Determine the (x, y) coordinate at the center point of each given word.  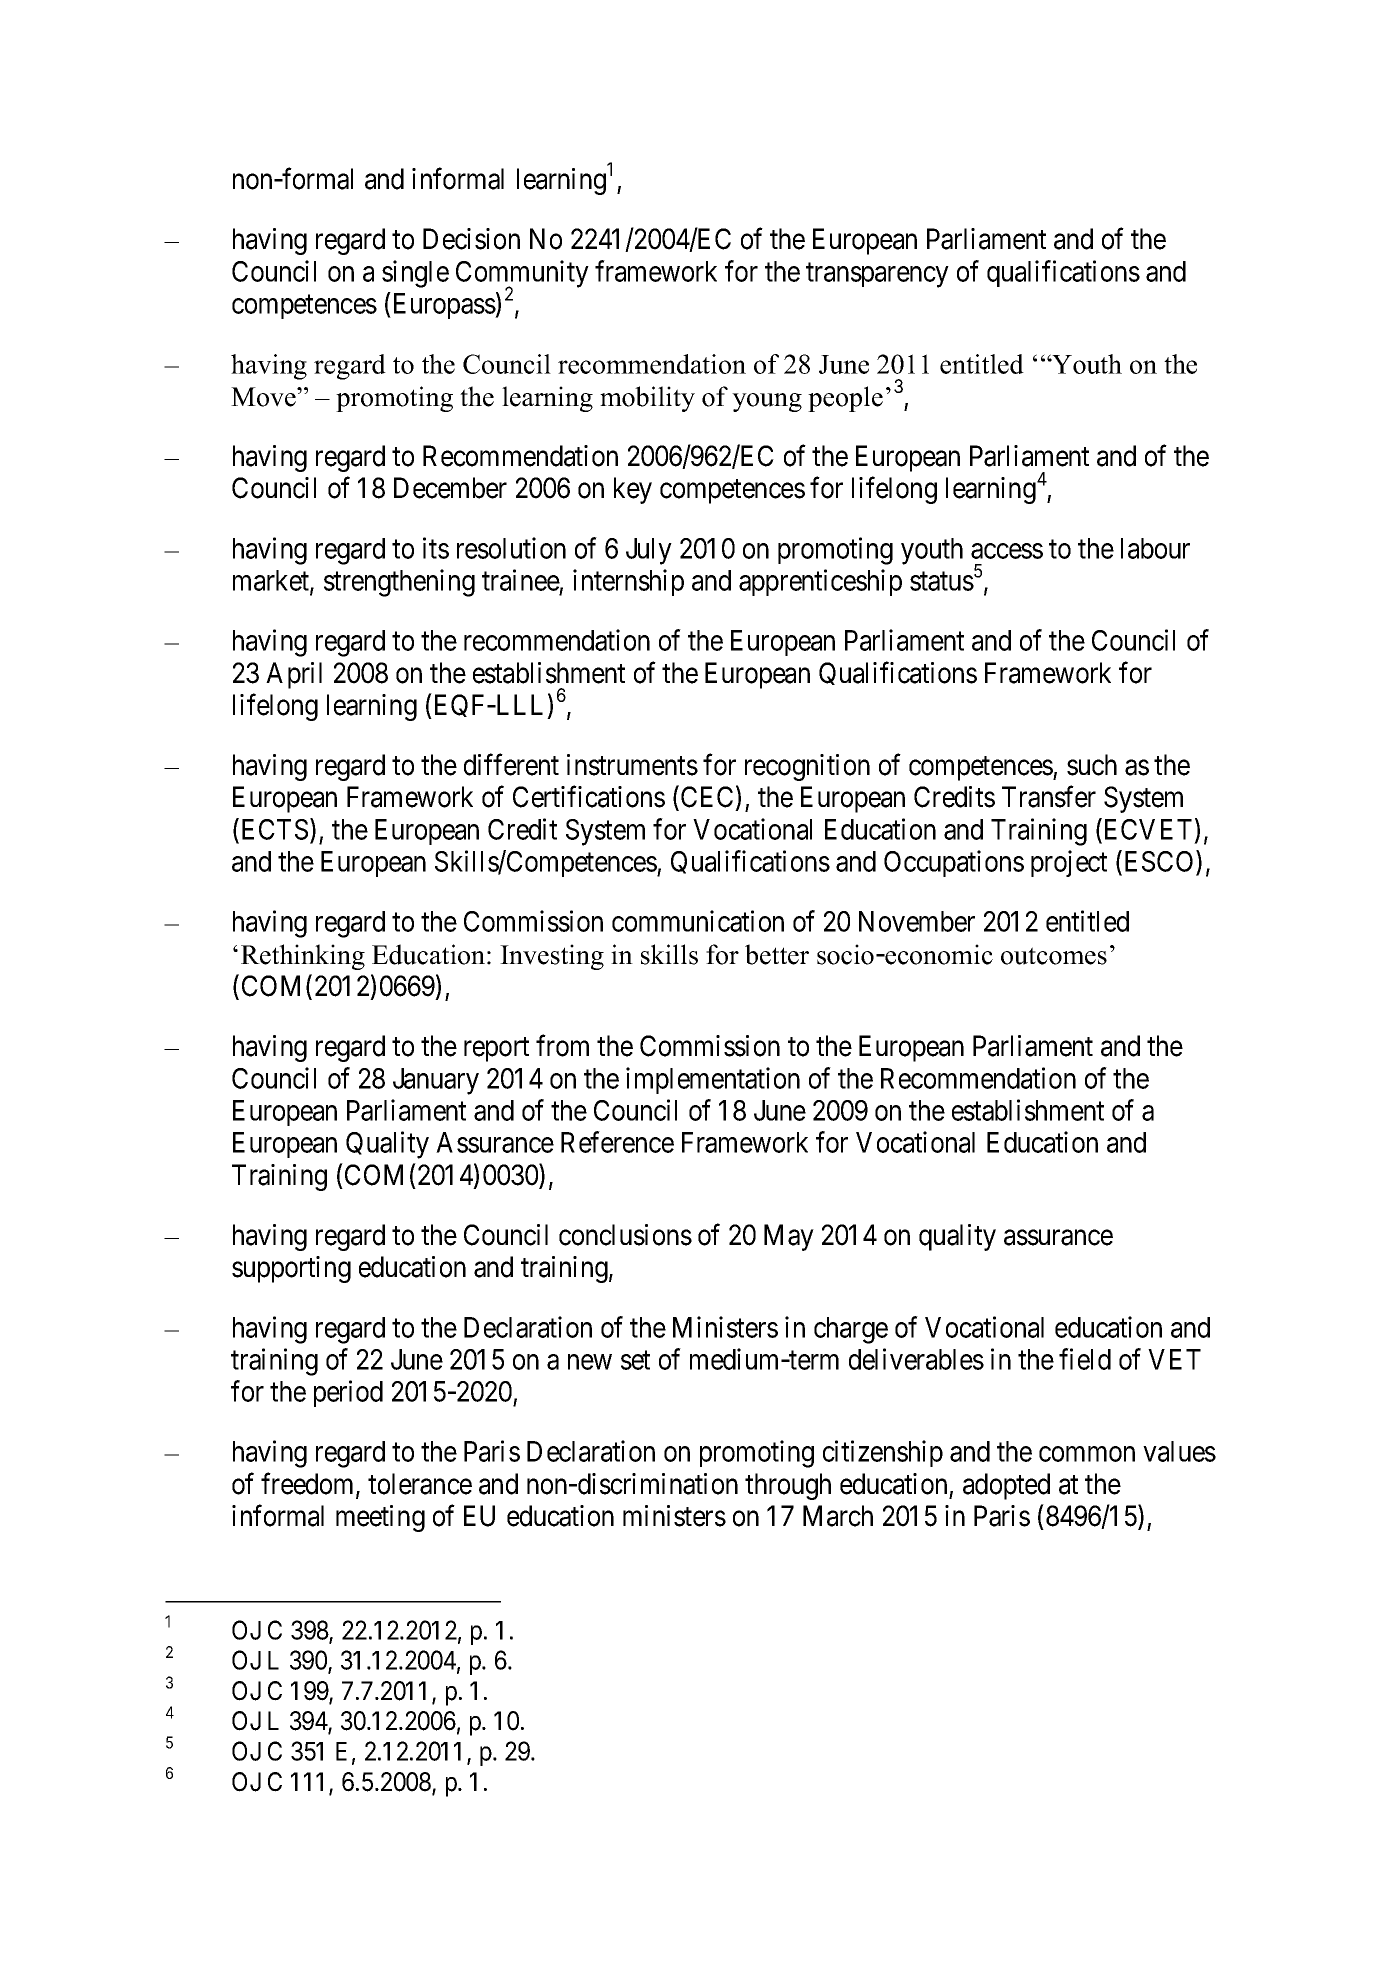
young (767, 402)
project (1069, 863)
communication (698, 921)
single (415, 274)
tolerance (420, 1484)
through (788, 1486)
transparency (877, 275)
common (1087, 1454)
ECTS (275, 829)
